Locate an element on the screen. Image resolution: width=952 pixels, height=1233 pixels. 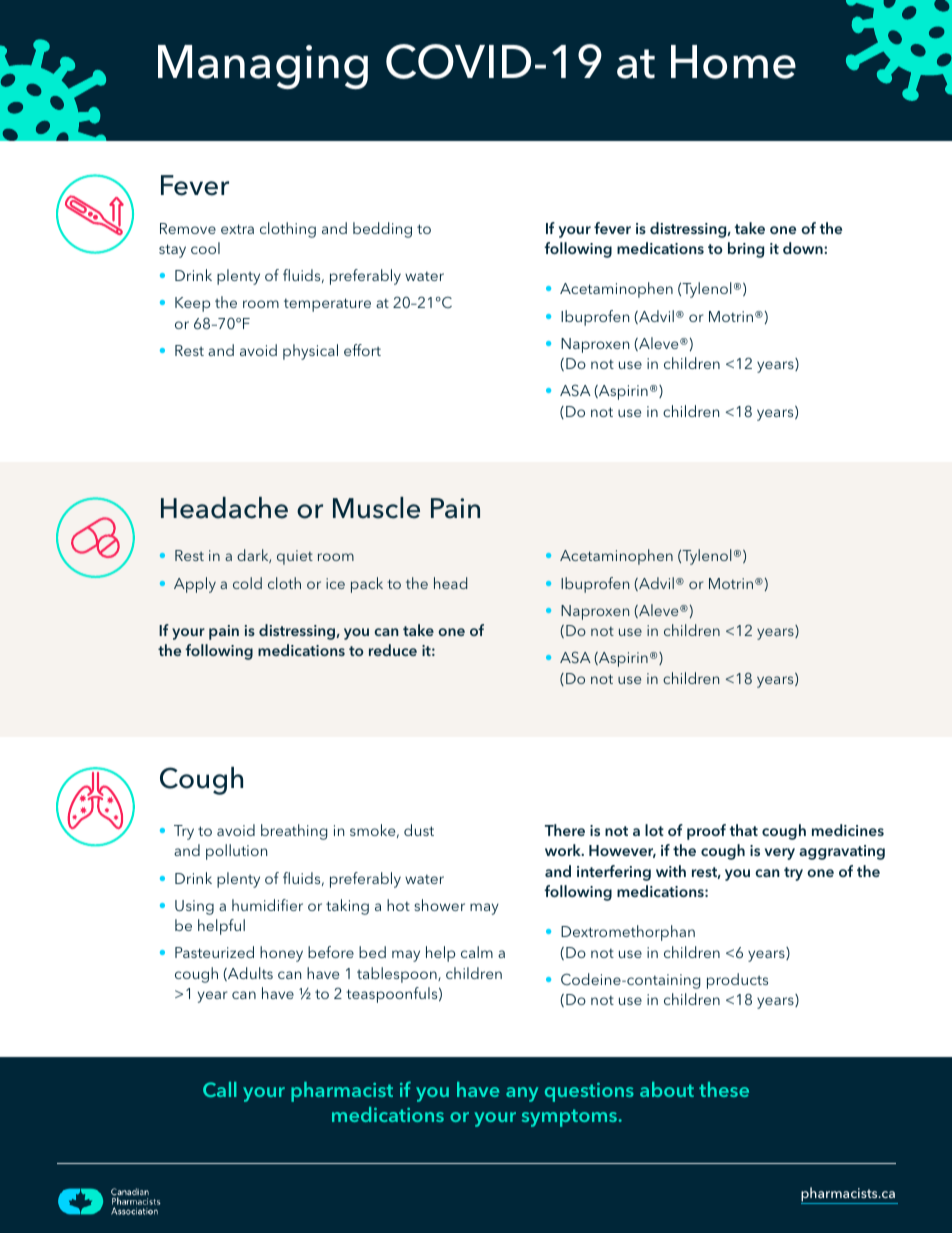
reduce is located at coordinates (393, 650).
